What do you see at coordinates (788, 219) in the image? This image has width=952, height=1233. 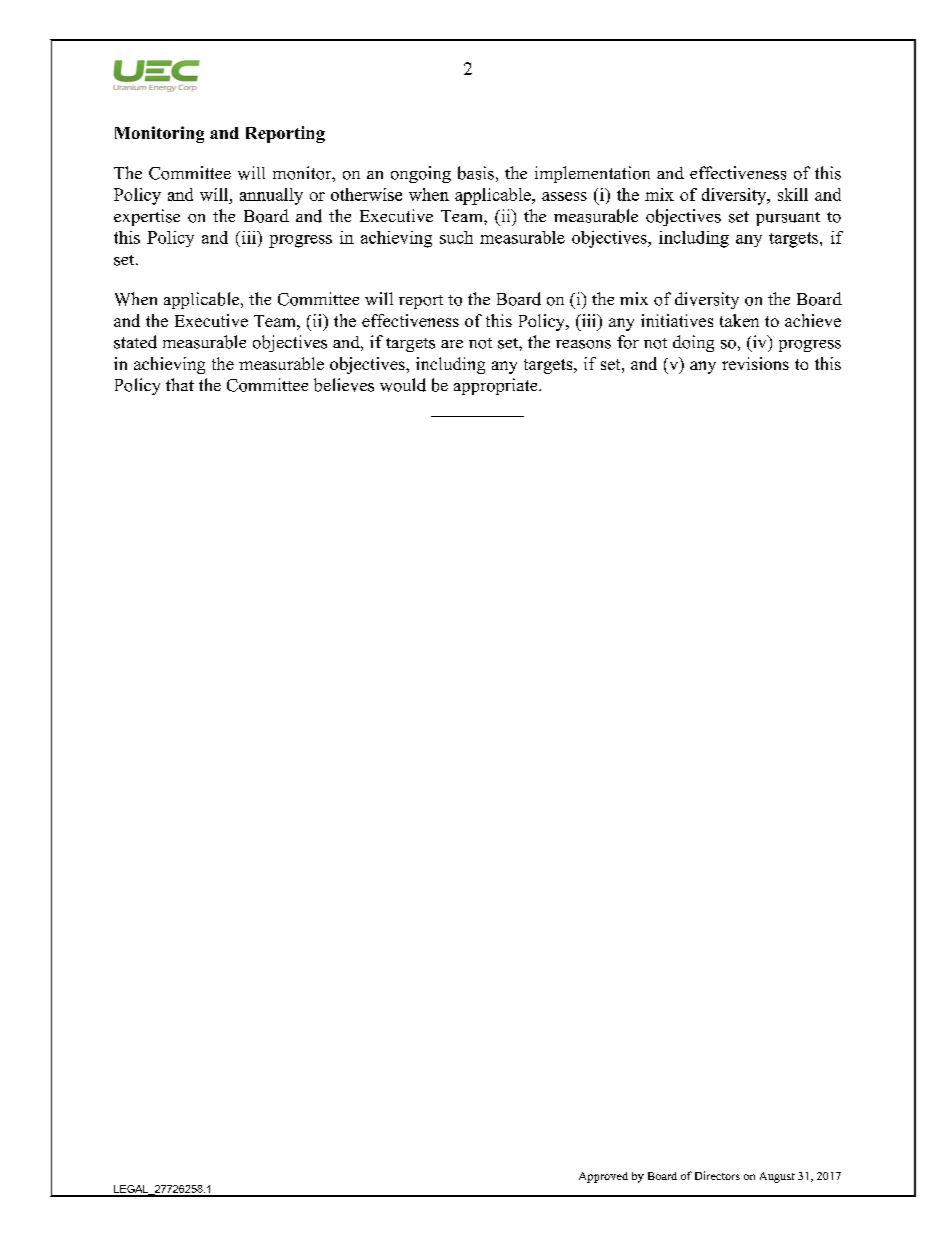 I see `pursuant` at bounding box center [788, 219].
